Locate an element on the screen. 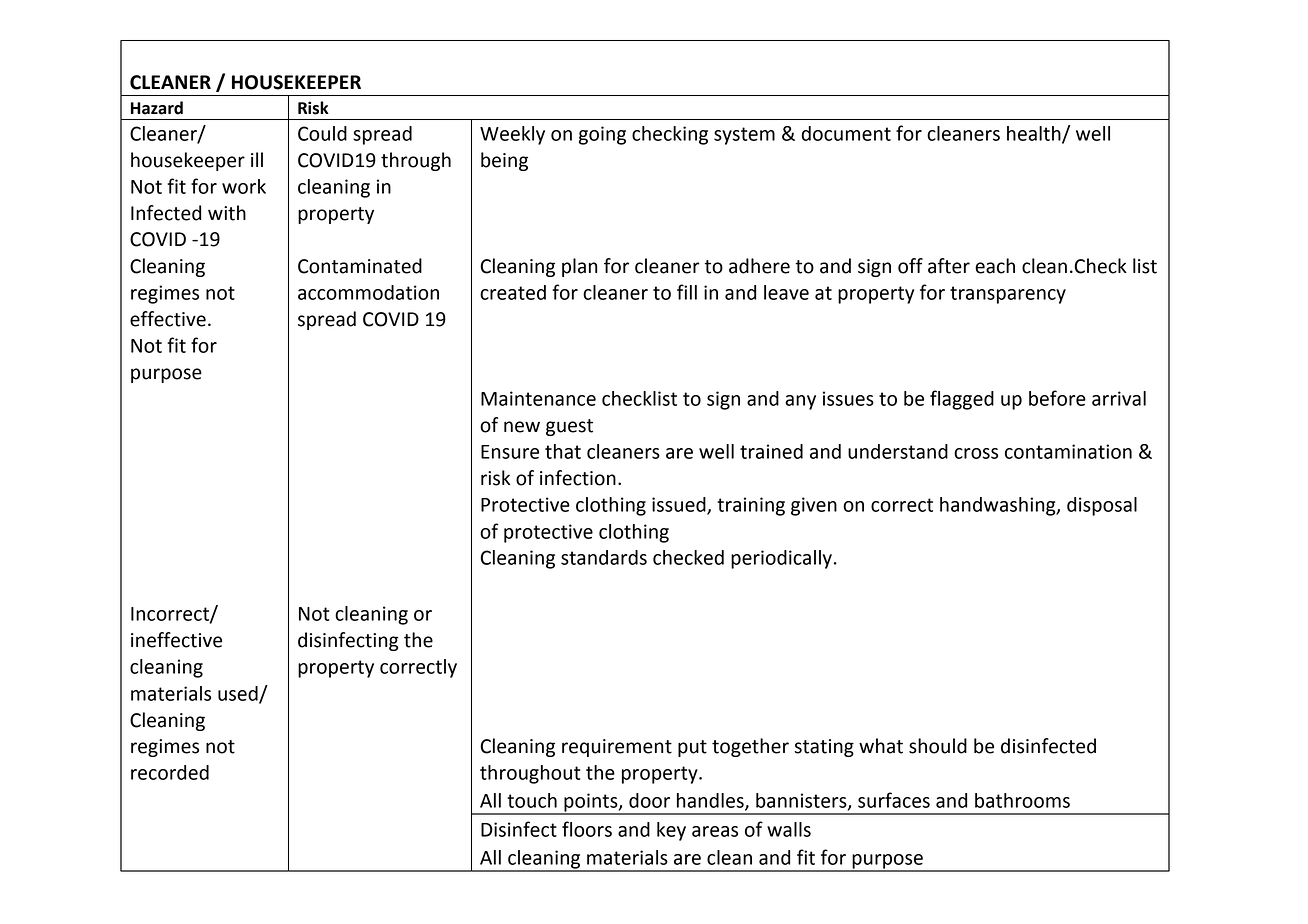 The image size is (1308, 924). infection is located at coordinates (578, 478).
